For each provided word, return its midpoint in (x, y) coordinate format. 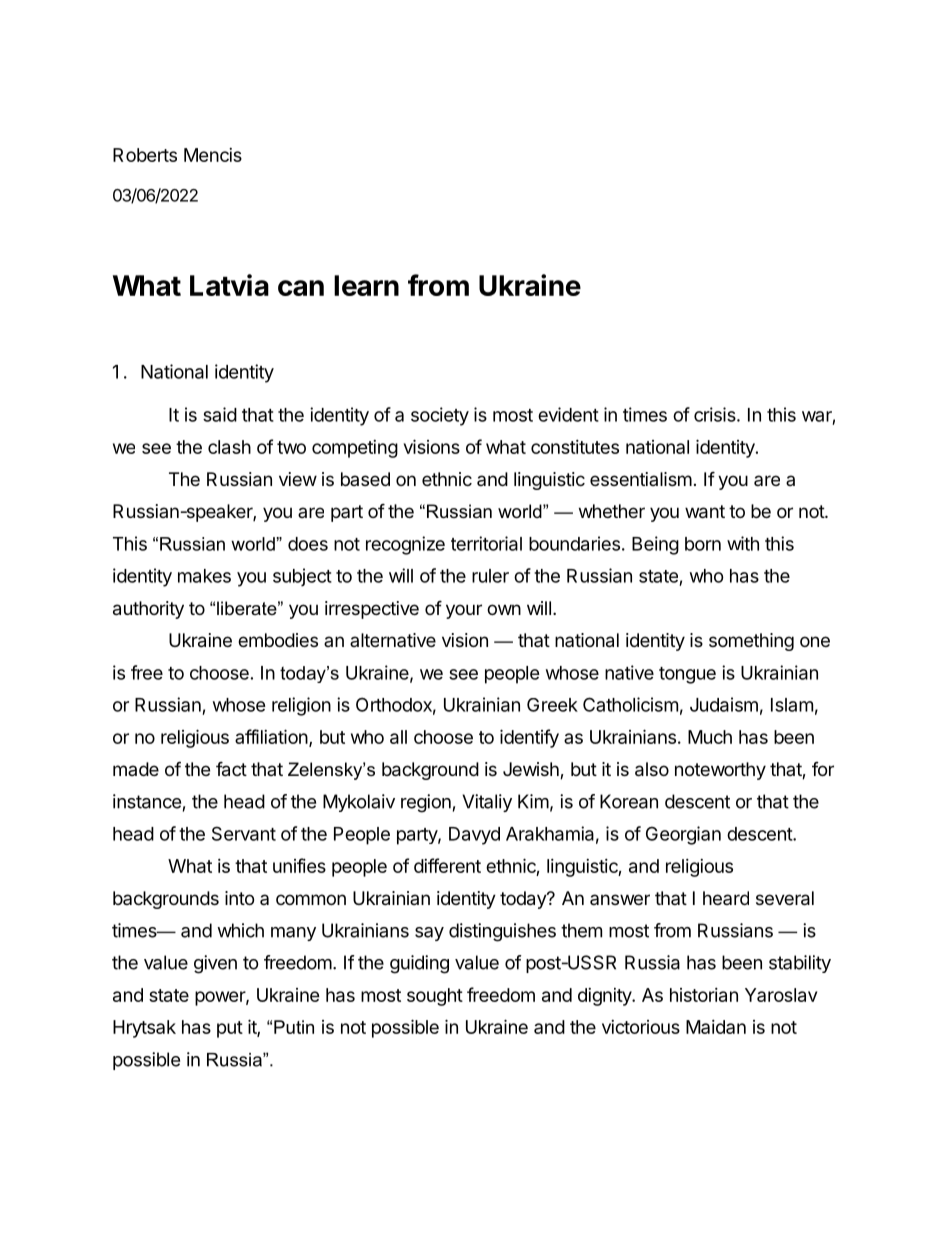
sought (435, 997)
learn (366, 285)
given (215, 964)
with (743, 543)
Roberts (145, 155)
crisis (716, 414)
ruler (490, 576)
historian (704, 995)
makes (204, 576)
